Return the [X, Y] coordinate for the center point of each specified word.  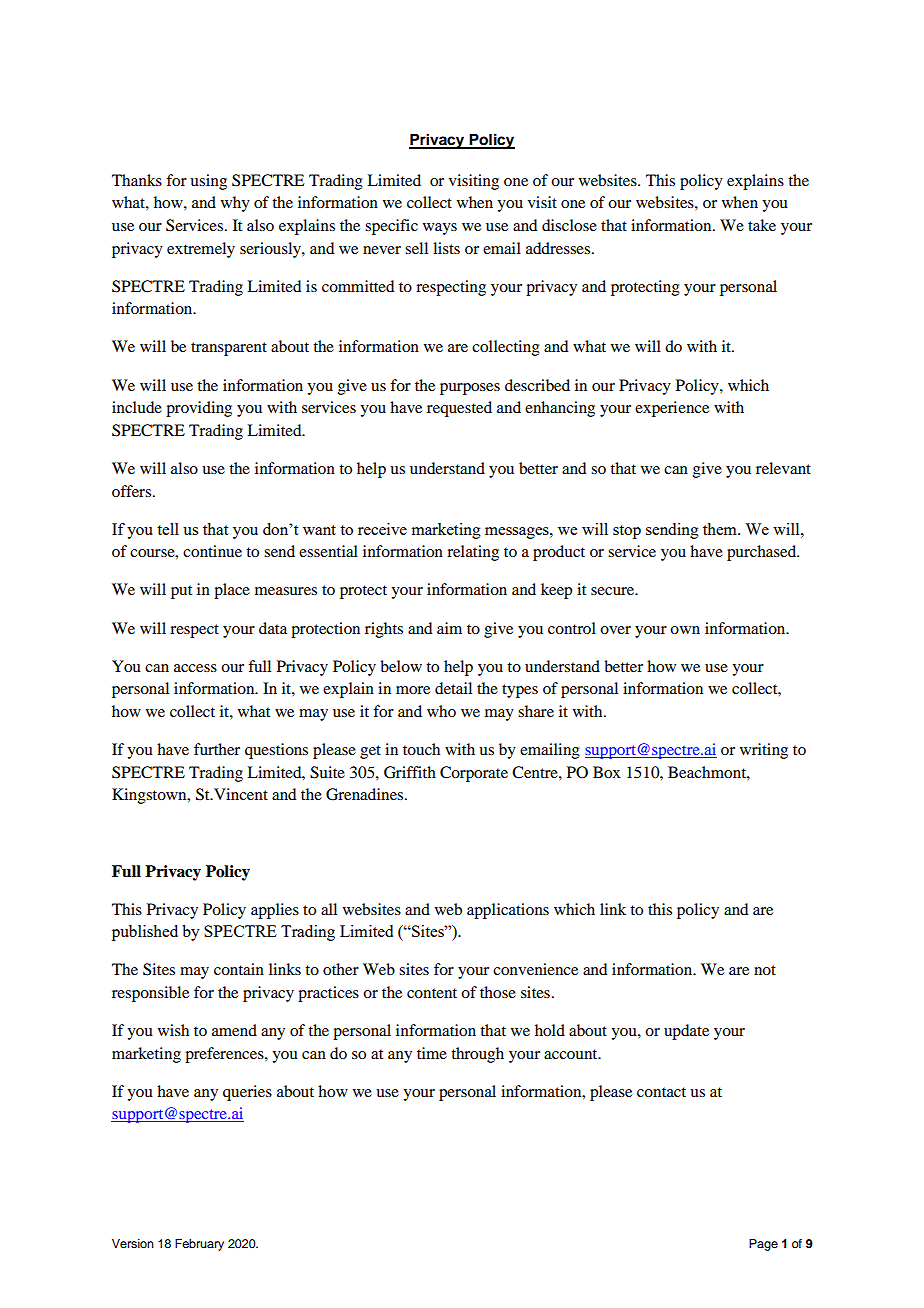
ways [440, 229]
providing [199, 409]
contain [239, 969]
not [765, 970]
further [217, 749]
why [235, 204]
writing [764, 751]
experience [672, 409]
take [762, 225]
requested [459, 409]
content [432, 993]
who [441, 711]
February [199, 1245]
